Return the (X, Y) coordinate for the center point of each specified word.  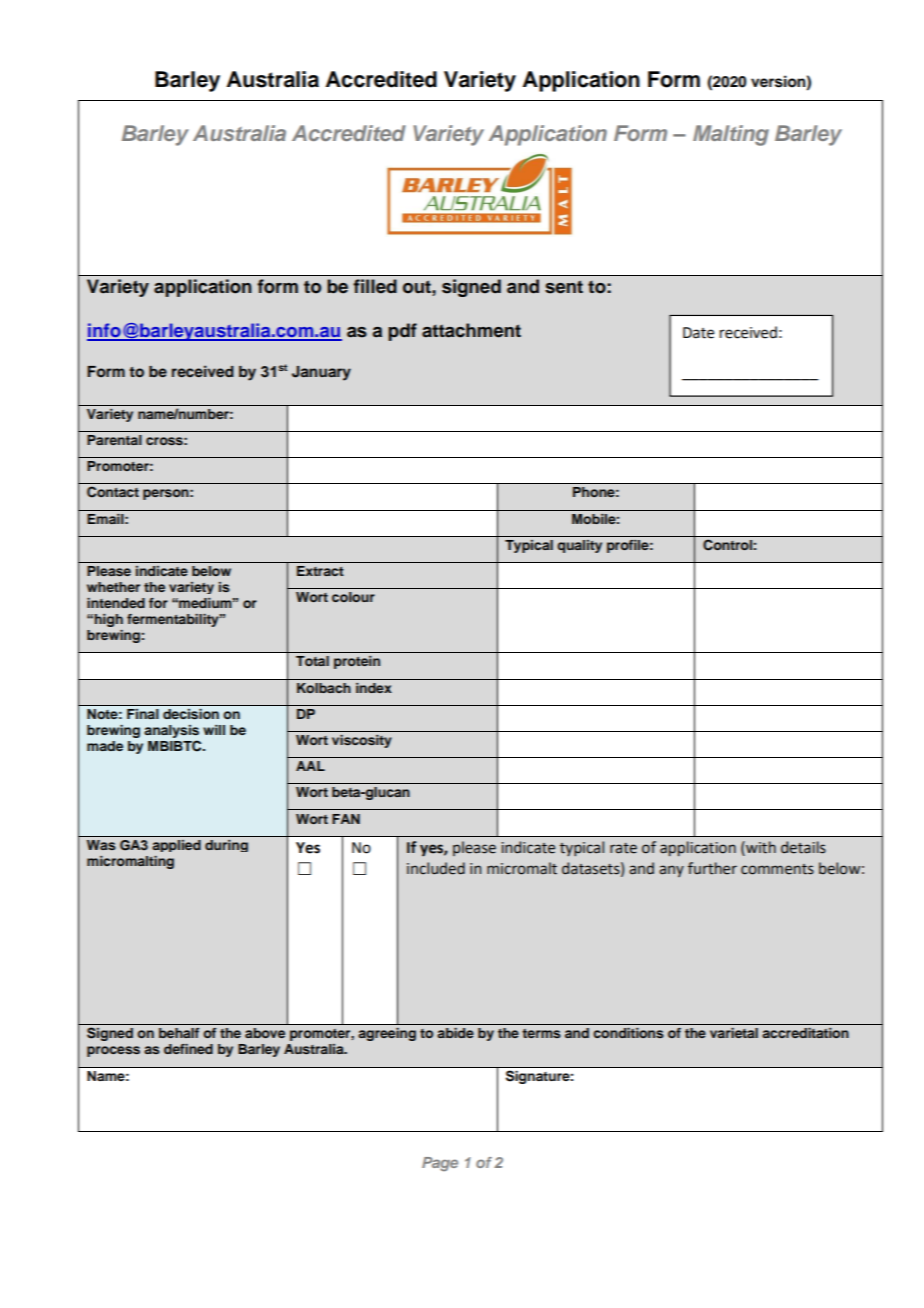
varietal (734, 1033)
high (109, 620)
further (712, 868)
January (321, 373)
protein (357, 662)
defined (188, 1049)
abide (455, 1033)
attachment (471, 330)
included (436, 868)
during (226, 846)
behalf (179, 1033)
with (760, 847)
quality (579, 546)
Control (727, 545)
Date (698, 333)
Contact (113, 492)
